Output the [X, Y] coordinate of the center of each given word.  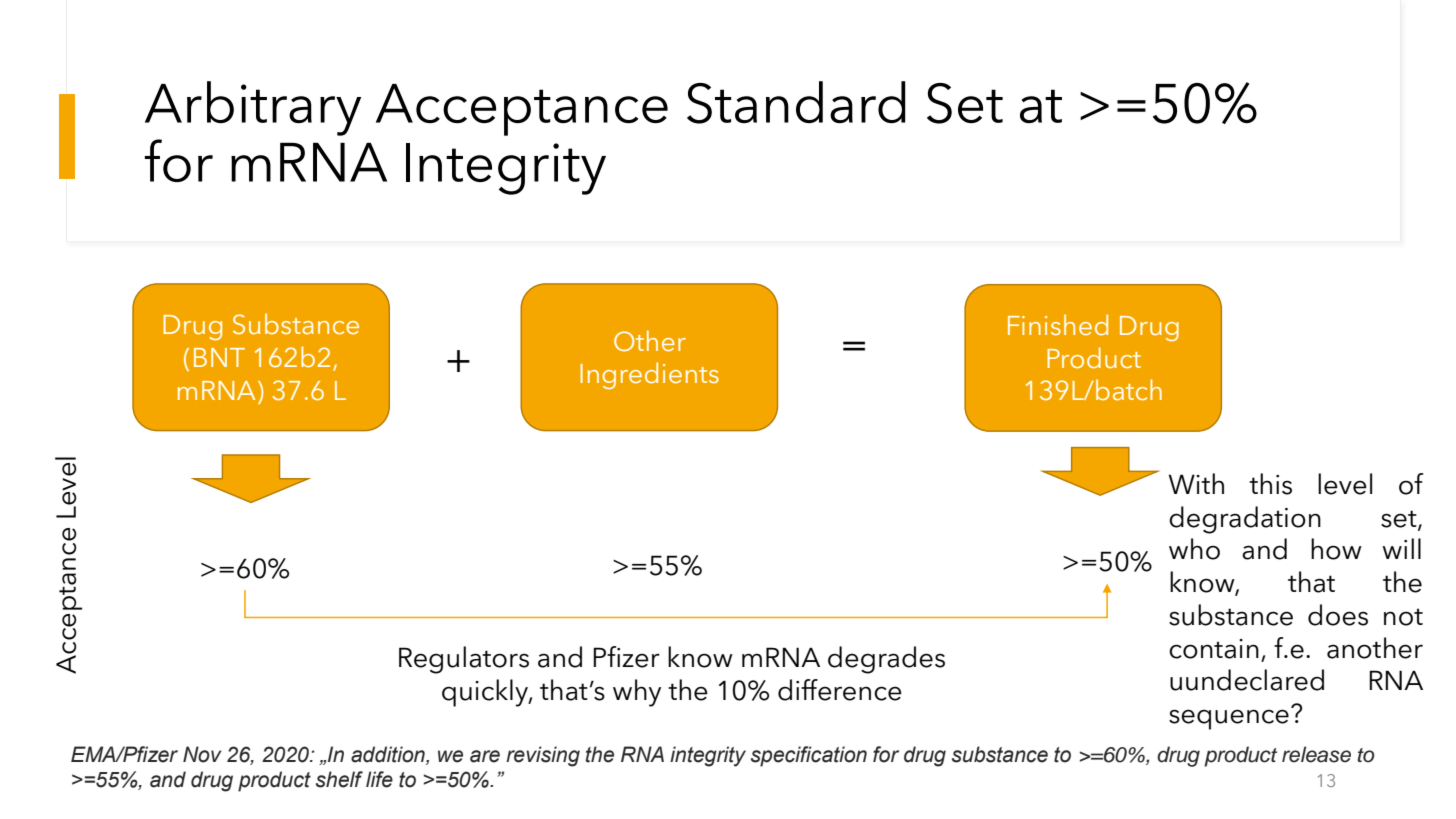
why [637, 693]
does [1338, 615]
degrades [886, 660]
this [1270, 484]
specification [809, 756]
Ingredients [649, 375]
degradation [1245, 520]
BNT [219, 357]
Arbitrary [253, 108]
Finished [1058, 325]
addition [389, 755]
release [1316, 754]
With [1196, 483]
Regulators [464, 660]
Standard [796, 102]
